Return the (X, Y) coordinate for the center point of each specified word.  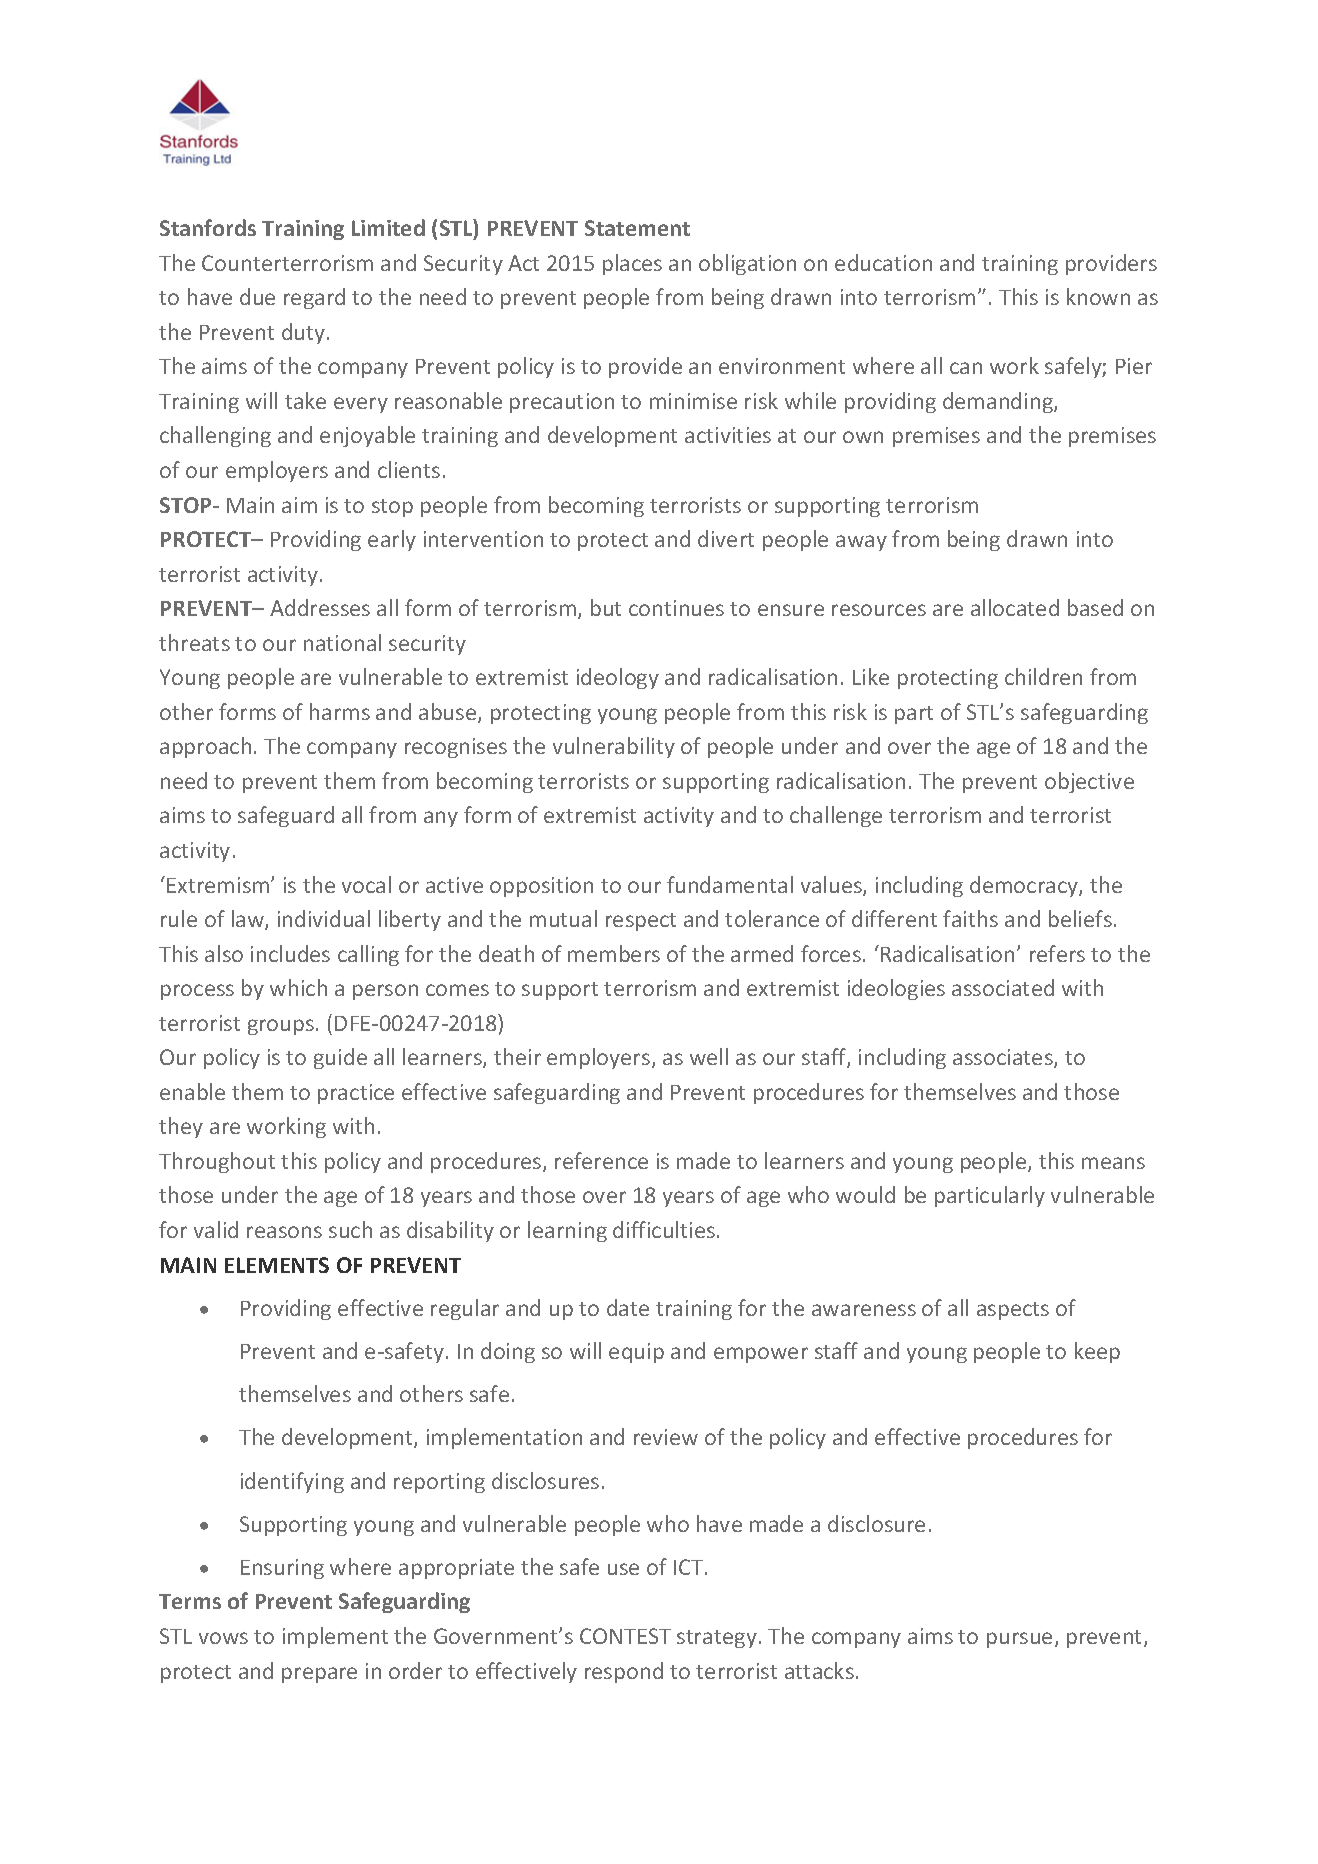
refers (1057, 953)
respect (641, 922)
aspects (1013, 1311)
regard (314, 298)
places (632, 264)
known (1098, 296)
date (628, 1307)
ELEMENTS (277, 1265)
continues (676, 608)
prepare (319, 1675)
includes (290, 953)
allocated (1015, 607)
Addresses (320, 607)
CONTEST (625, 1636)
